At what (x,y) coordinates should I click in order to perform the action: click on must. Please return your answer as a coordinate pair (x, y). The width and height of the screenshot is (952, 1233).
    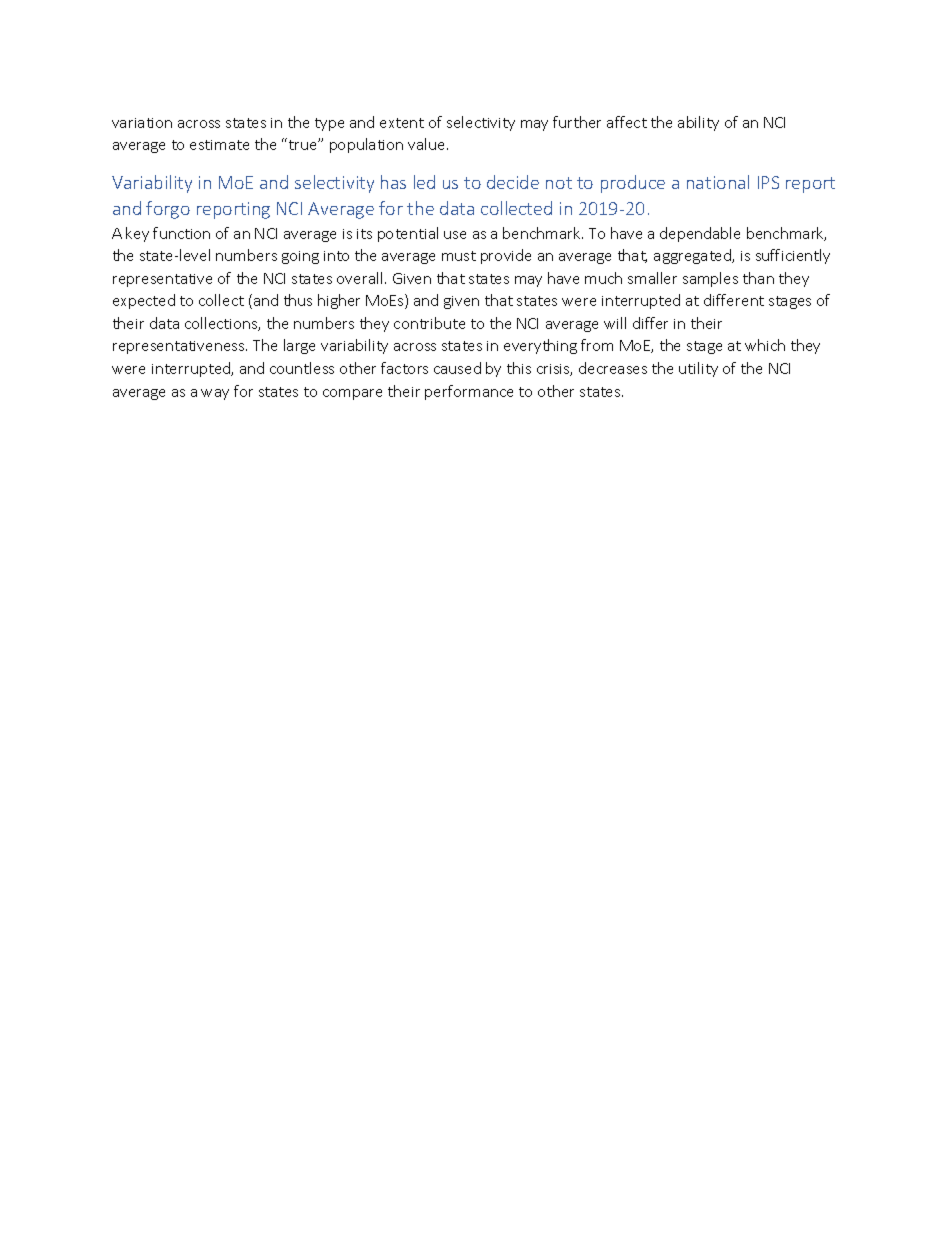
    Looking at the image, I should click on (459, 256).
